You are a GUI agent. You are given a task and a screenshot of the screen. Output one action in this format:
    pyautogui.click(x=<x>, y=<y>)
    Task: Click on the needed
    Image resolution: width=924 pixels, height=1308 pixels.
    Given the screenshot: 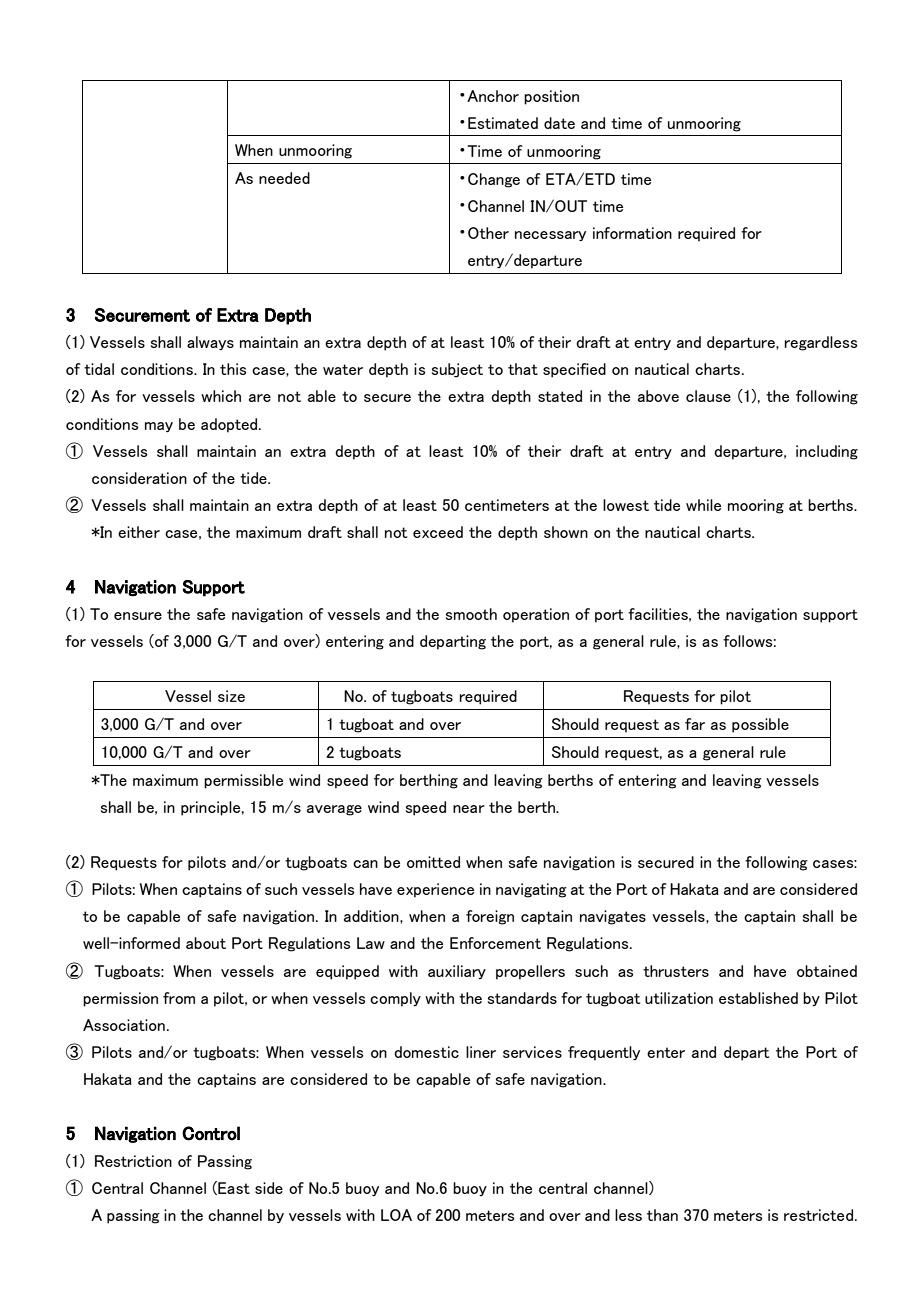 What is the action you would take?
    pyautogui.click(x=284, y=178)
